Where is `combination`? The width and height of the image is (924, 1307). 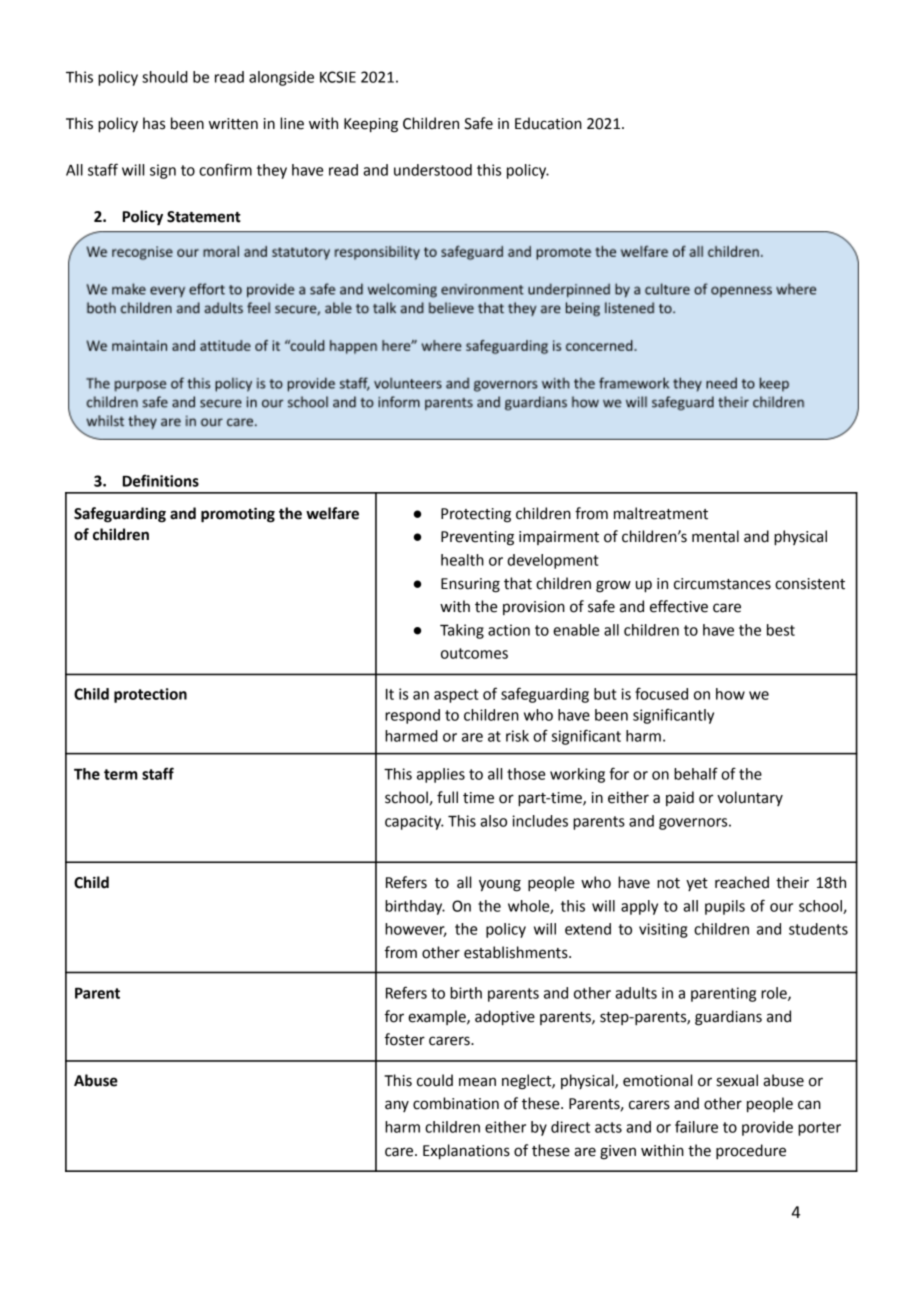 combination is located at coordinates (456, 1103).
